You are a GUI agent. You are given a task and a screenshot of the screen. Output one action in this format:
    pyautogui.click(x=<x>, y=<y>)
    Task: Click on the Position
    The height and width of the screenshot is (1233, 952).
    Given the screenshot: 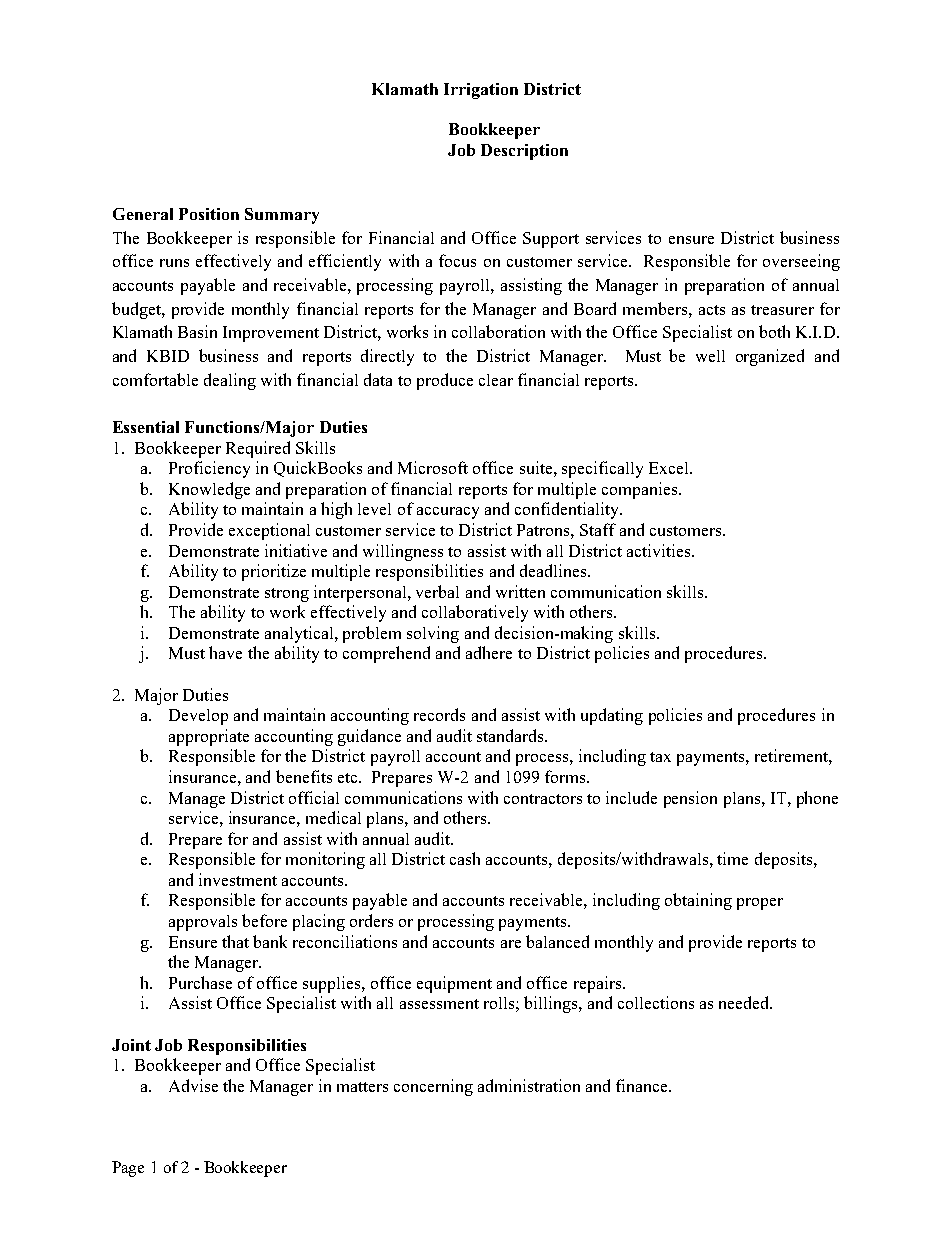 What is the action you would take?
    pyautogui.click(x=209, y=214)
